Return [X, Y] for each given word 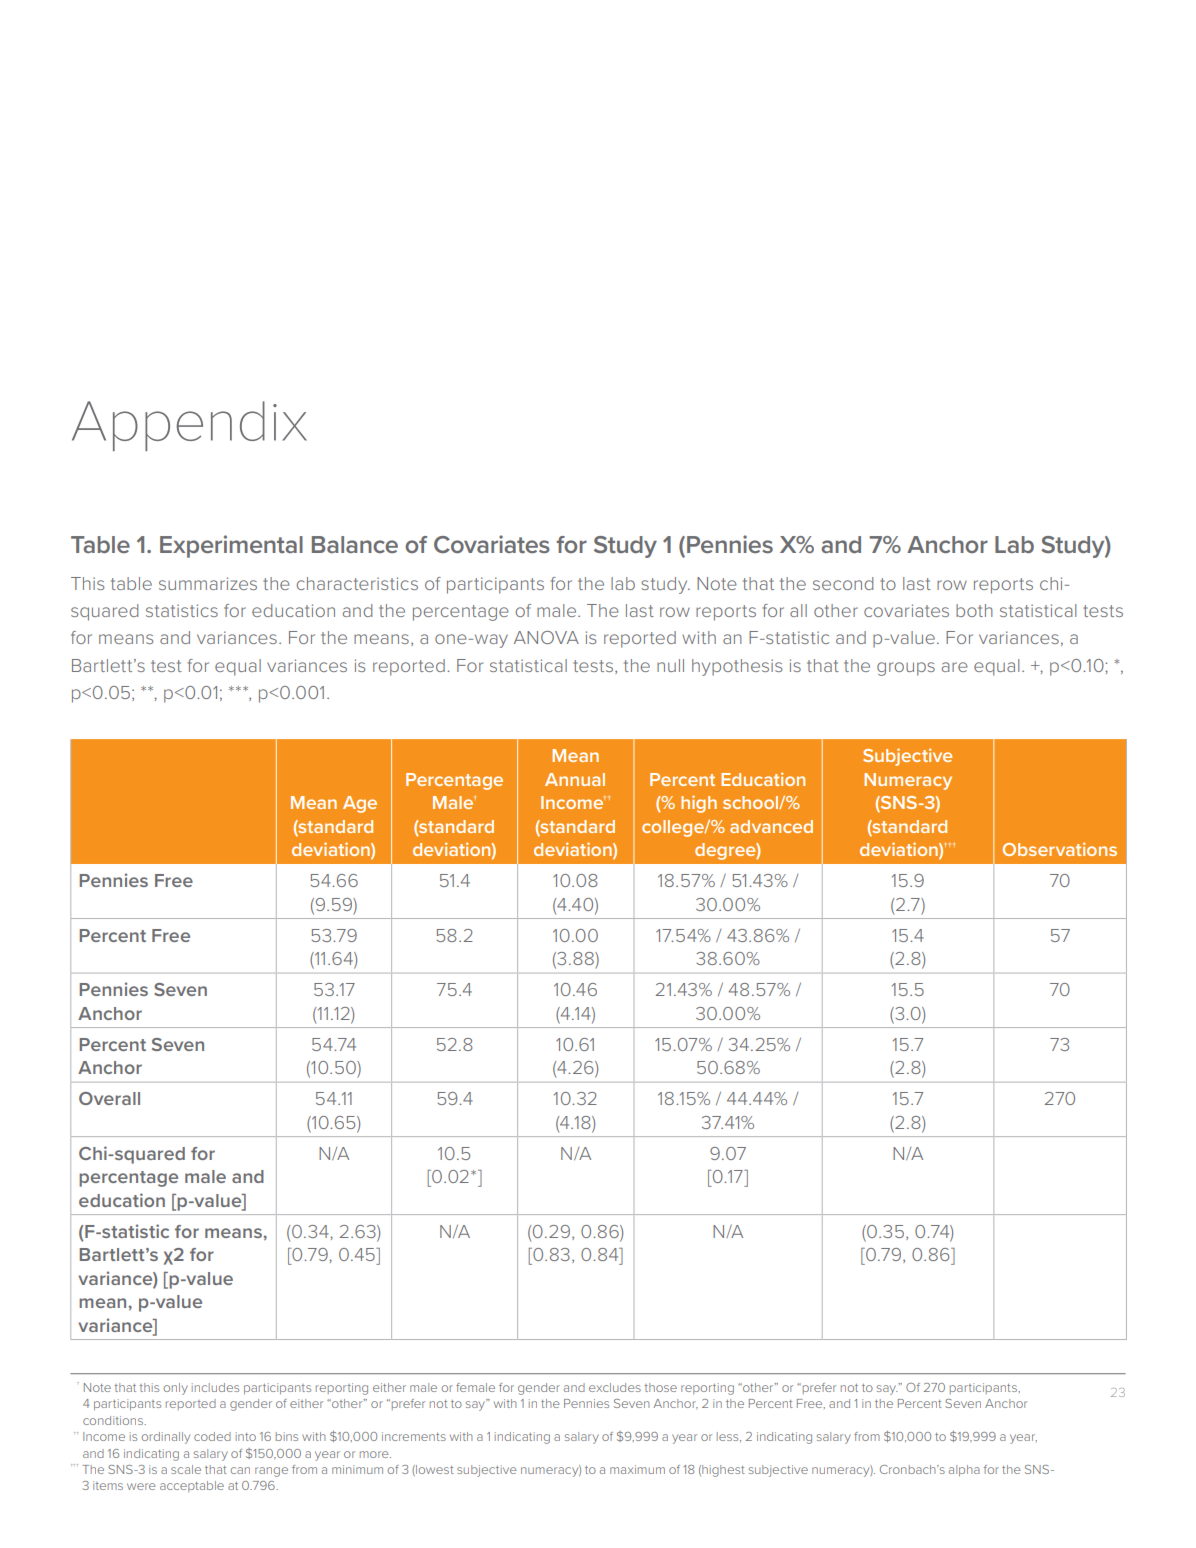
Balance [355, 544]
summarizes [208, 583]
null [670, 665]
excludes [615, 1387]
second [843, 583]
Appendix [189, 426]
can [240, 1470]
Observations [1059, 849]
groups [906, 669]
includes [215, 1387]
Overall [109, 1098]
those [660, 1387]
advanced [771, 826]
